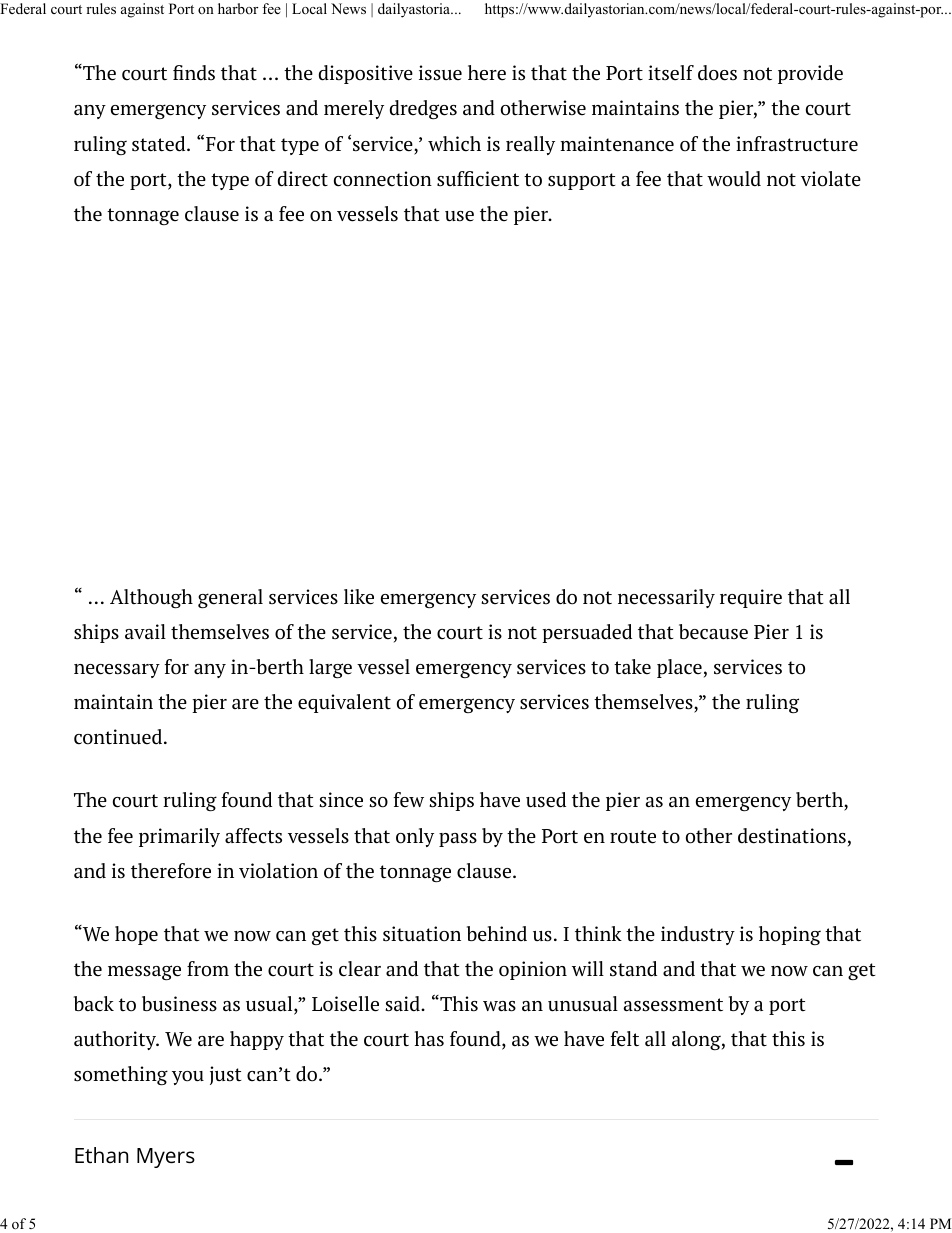 This screenshot has height=1233, width=952. What do you see at coordinates (734, 179) in the screenshot?
I see `would` at bounding box center [734, 179].
